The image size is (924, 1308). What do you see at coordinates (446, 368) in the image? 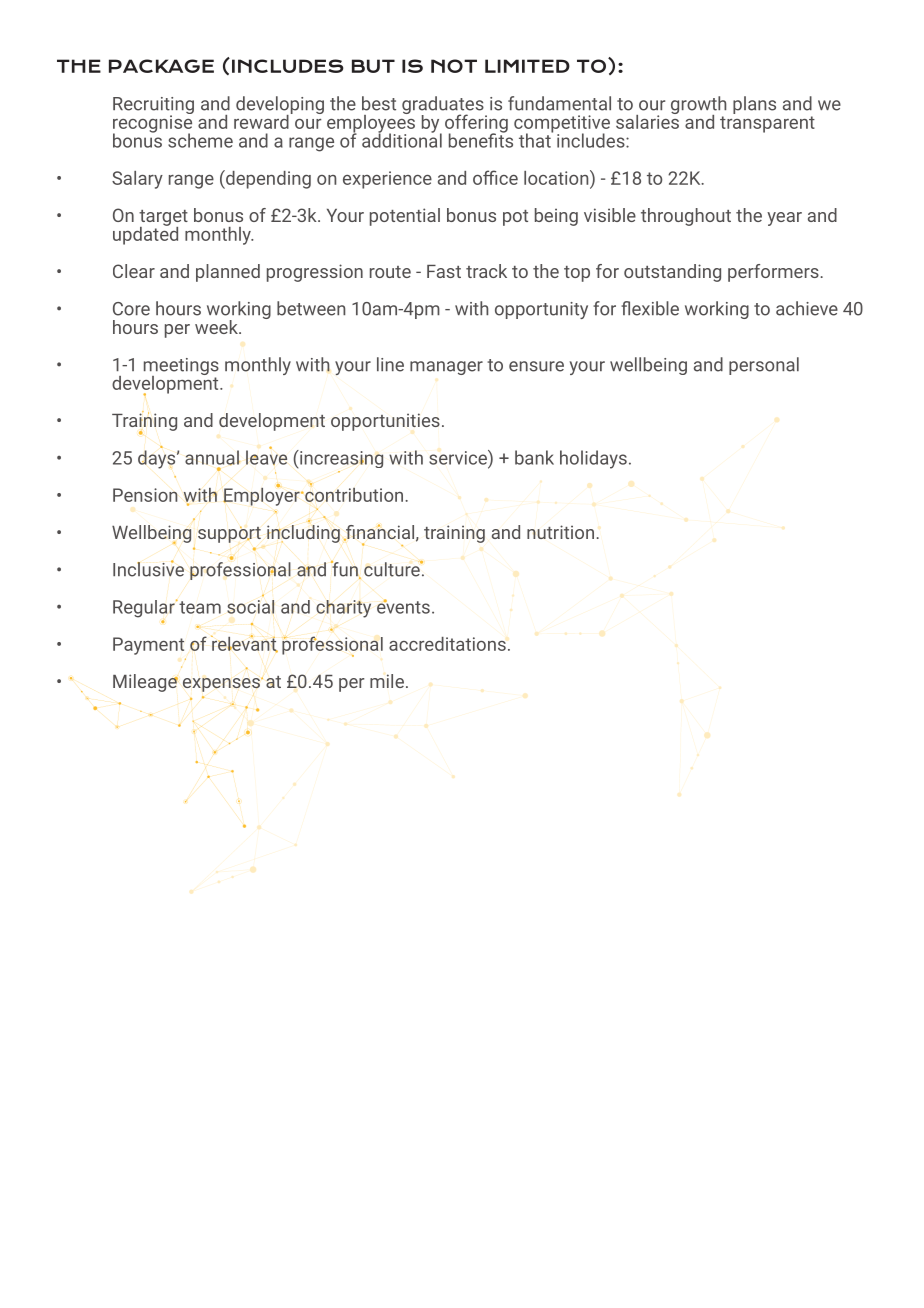
I see `manager` at bounding box center [446, 368].
